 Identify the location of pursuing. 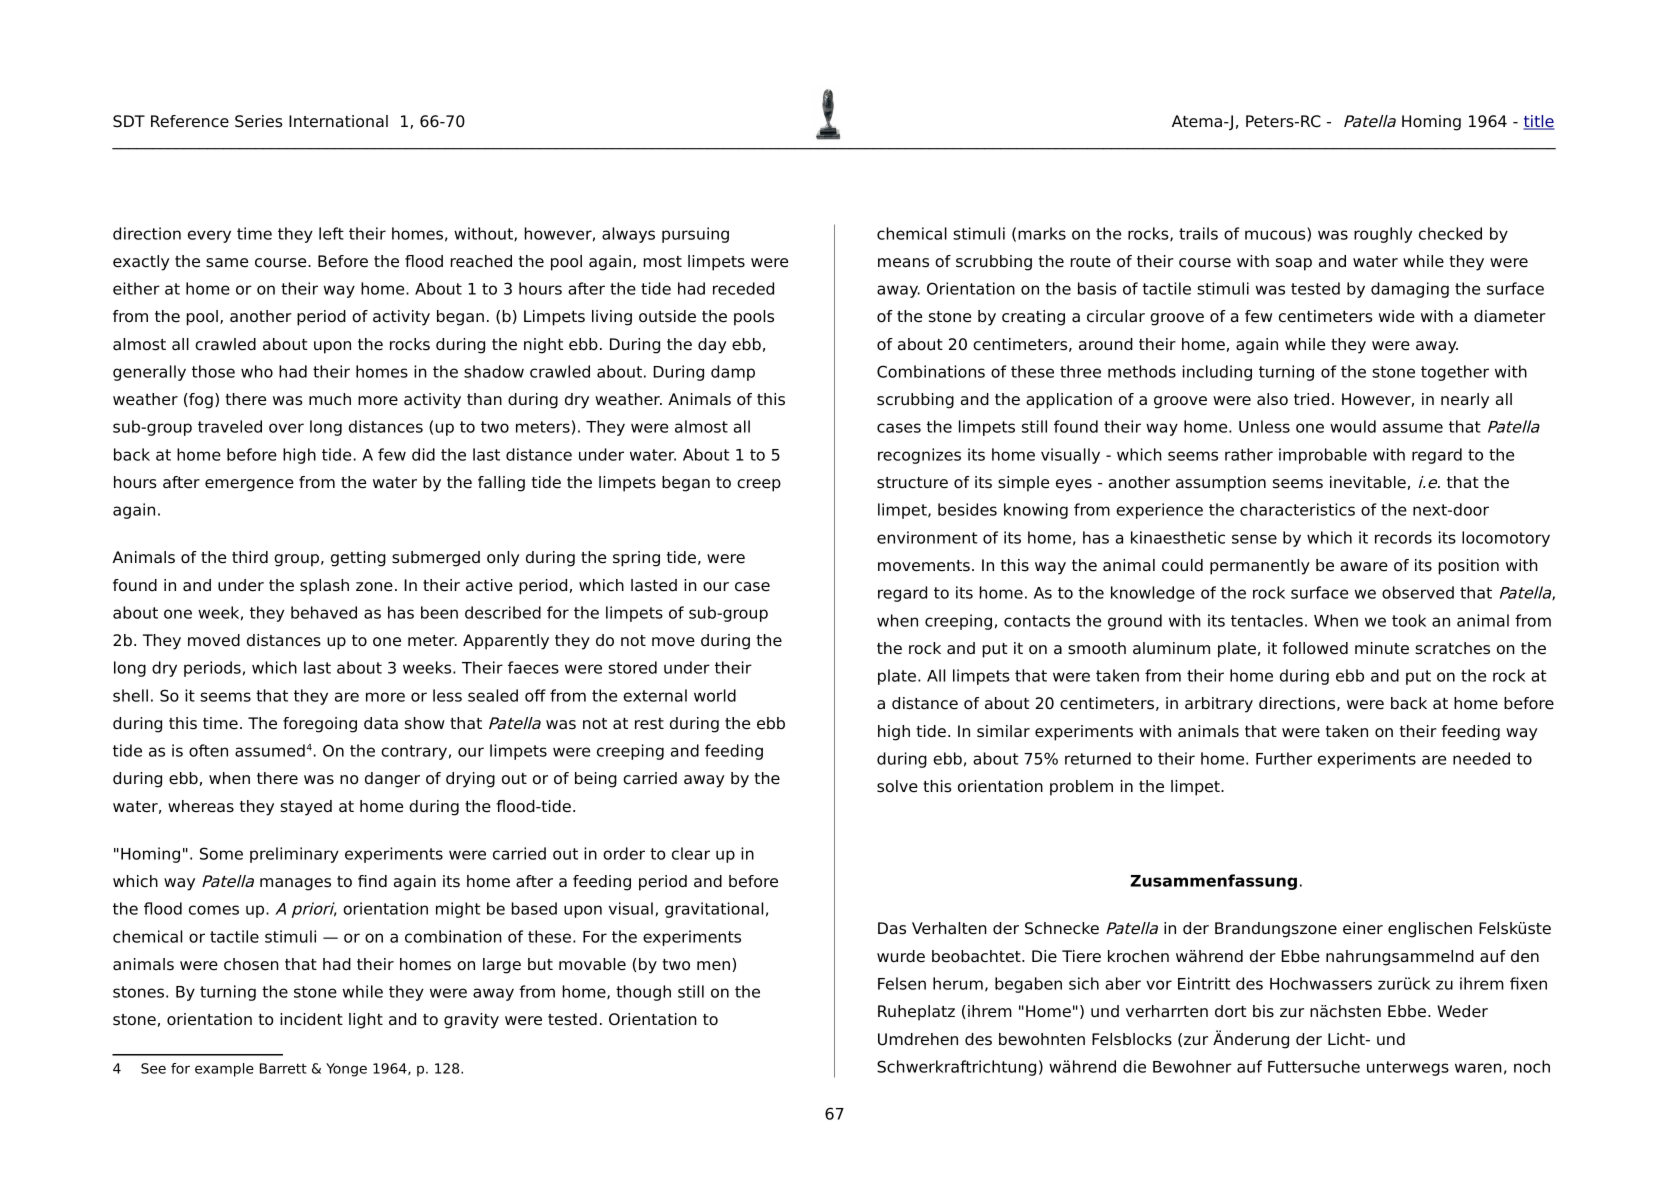
(695, 235).
